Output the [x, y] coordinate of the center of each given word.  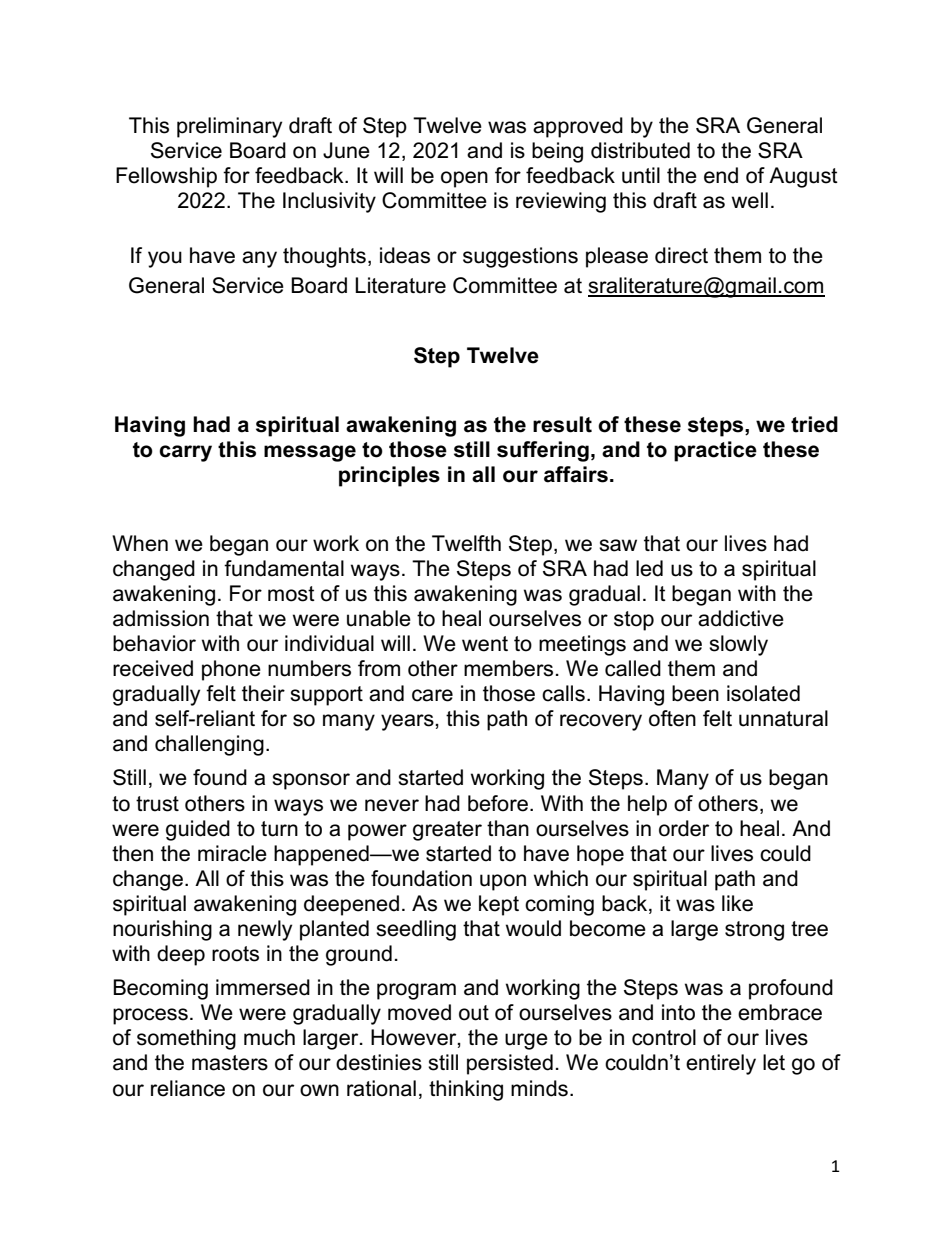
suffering [543, 451]
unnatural [783, 718]
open [464, 179]
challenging [209, 745]
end [721, 175]
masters [230, 1063]
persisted [510, 1064]
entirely [721, 1064]
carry [185, 453]
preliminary [229, 127]
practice [715, 451]
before [498, 803]
